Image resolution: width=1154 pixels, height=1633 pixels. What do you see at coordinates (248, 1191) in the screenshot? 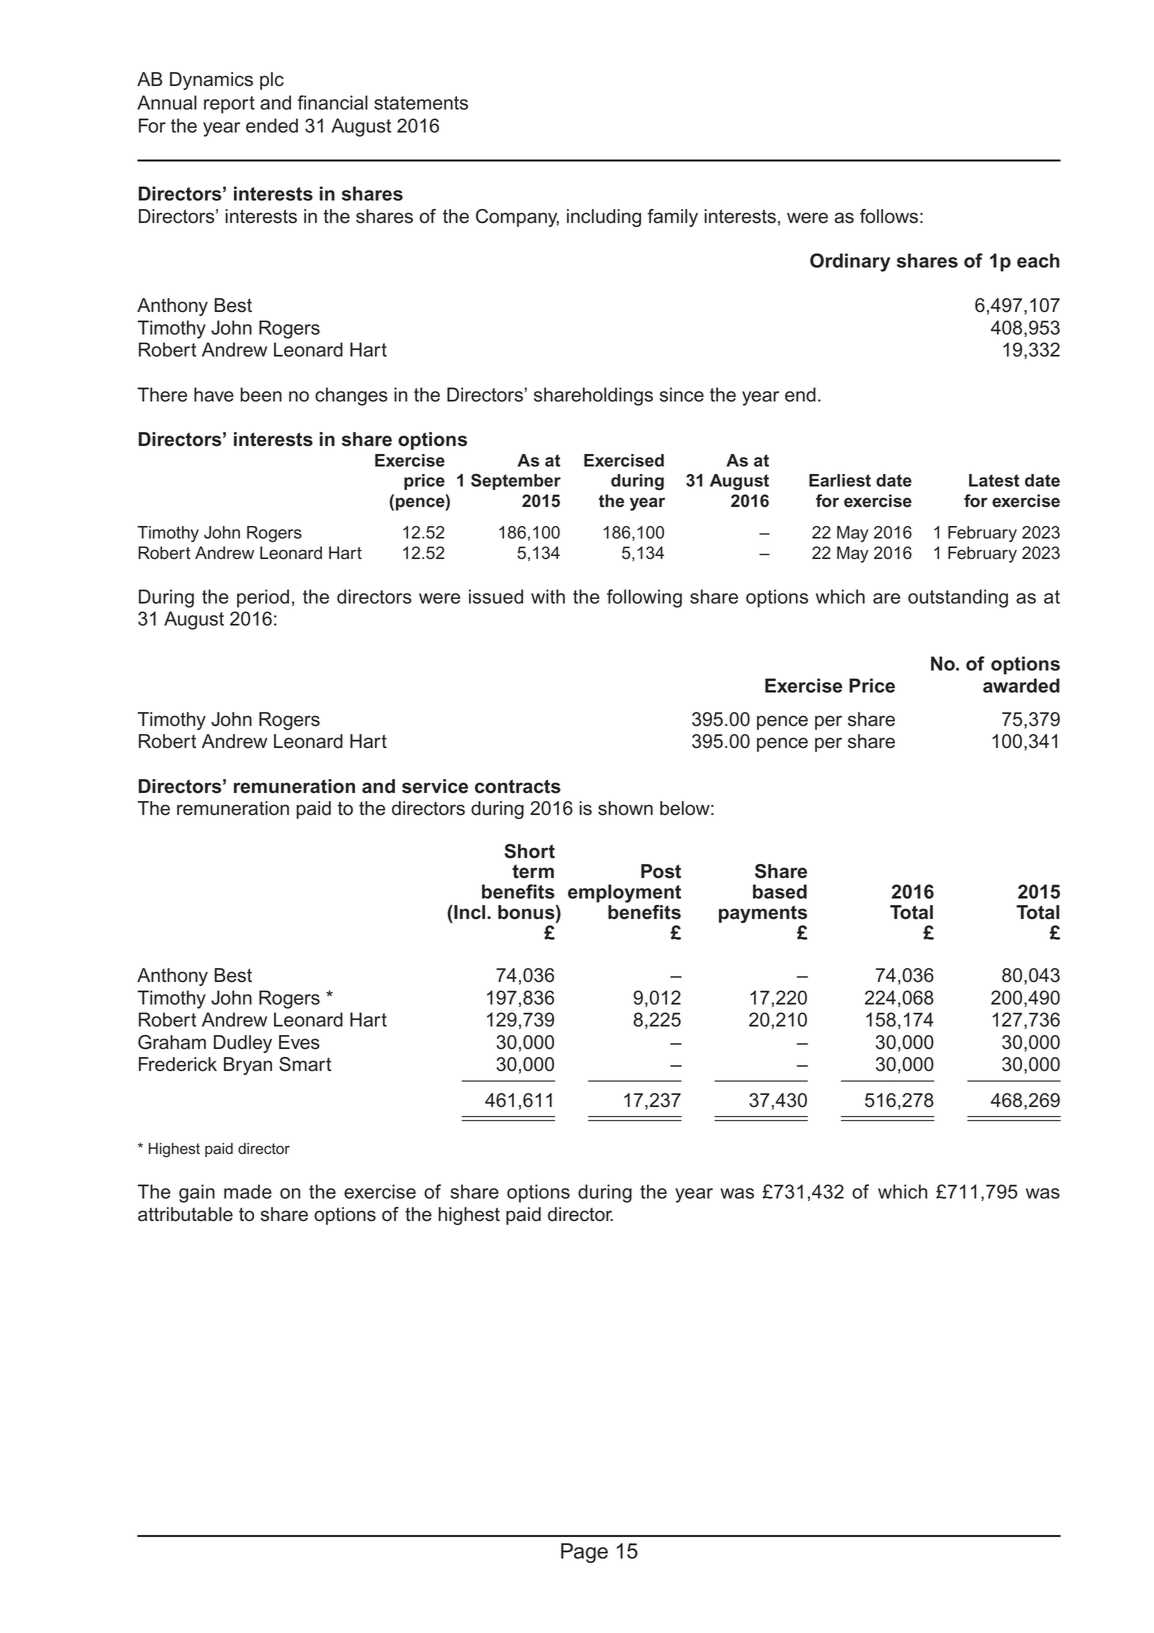
I see `made` at bounding box center [248, 1191].
